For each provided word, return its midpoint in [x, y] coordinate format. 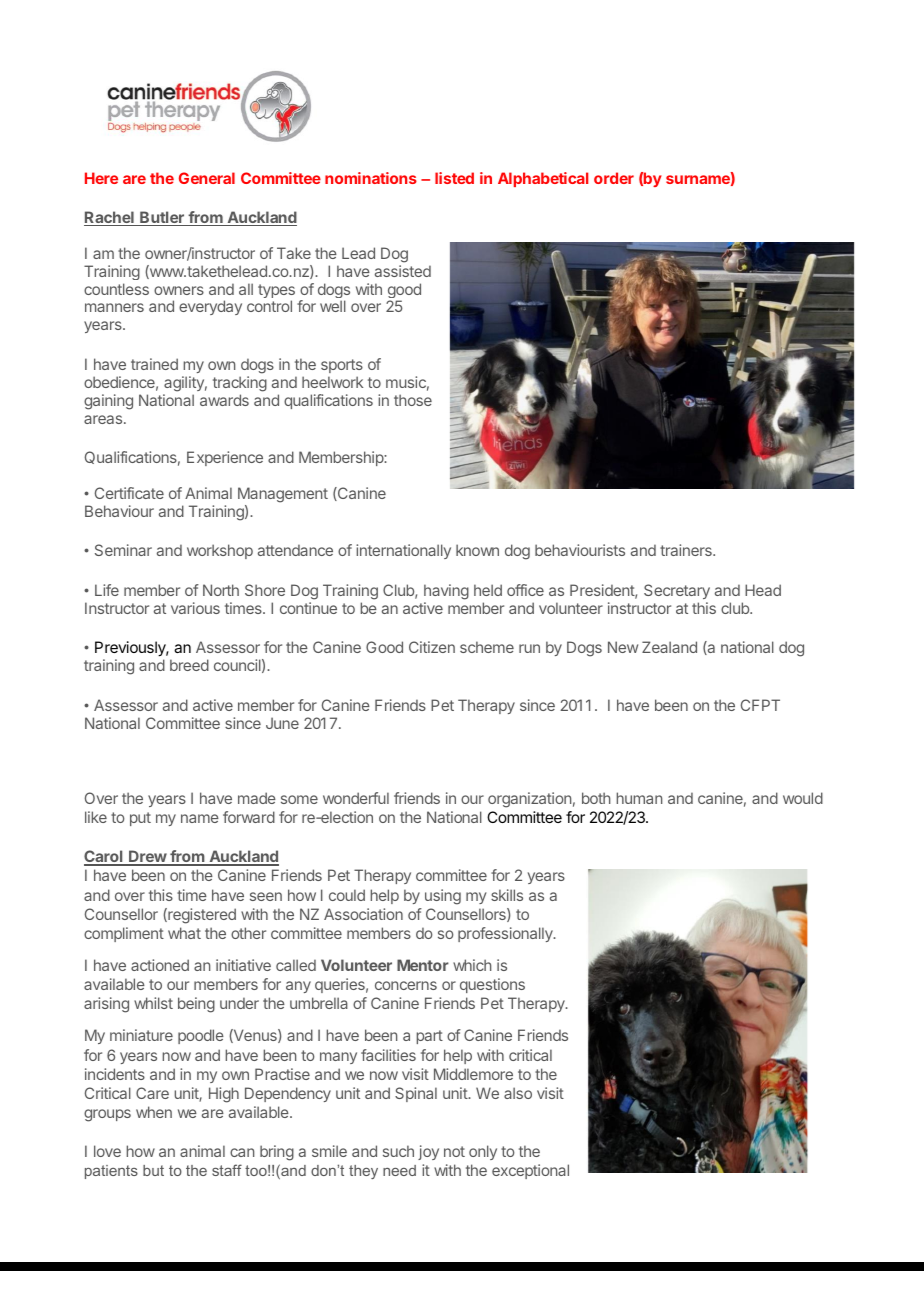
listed [454, 178]
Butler [162, 218]
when [154, 1112]
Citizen [432, 647]
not [454, 1151]
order [614, 178]
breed [189, 665]
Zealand [669, 647]
